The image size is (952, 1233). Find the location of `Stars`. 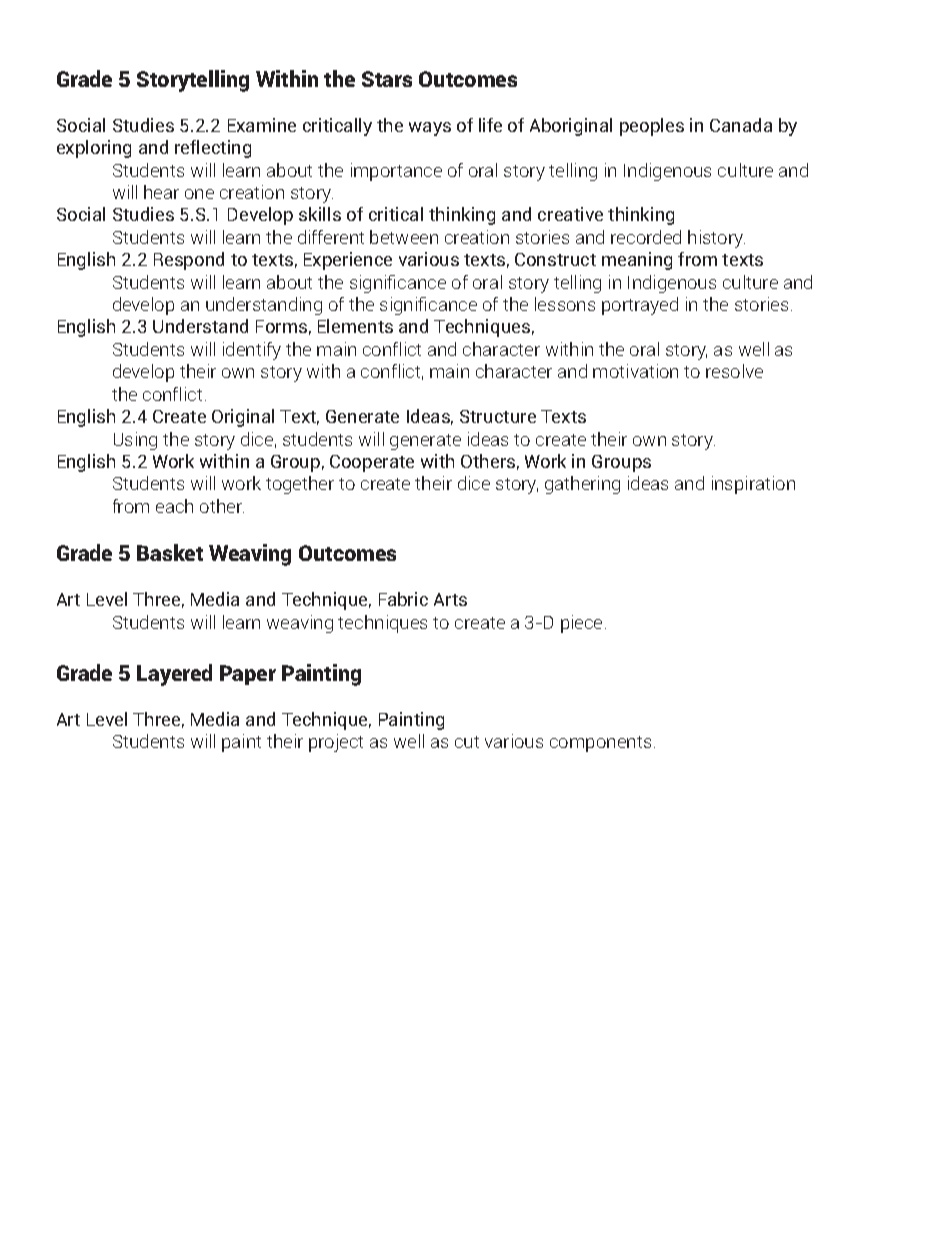

Stars is located at coordinates (387, 79).
